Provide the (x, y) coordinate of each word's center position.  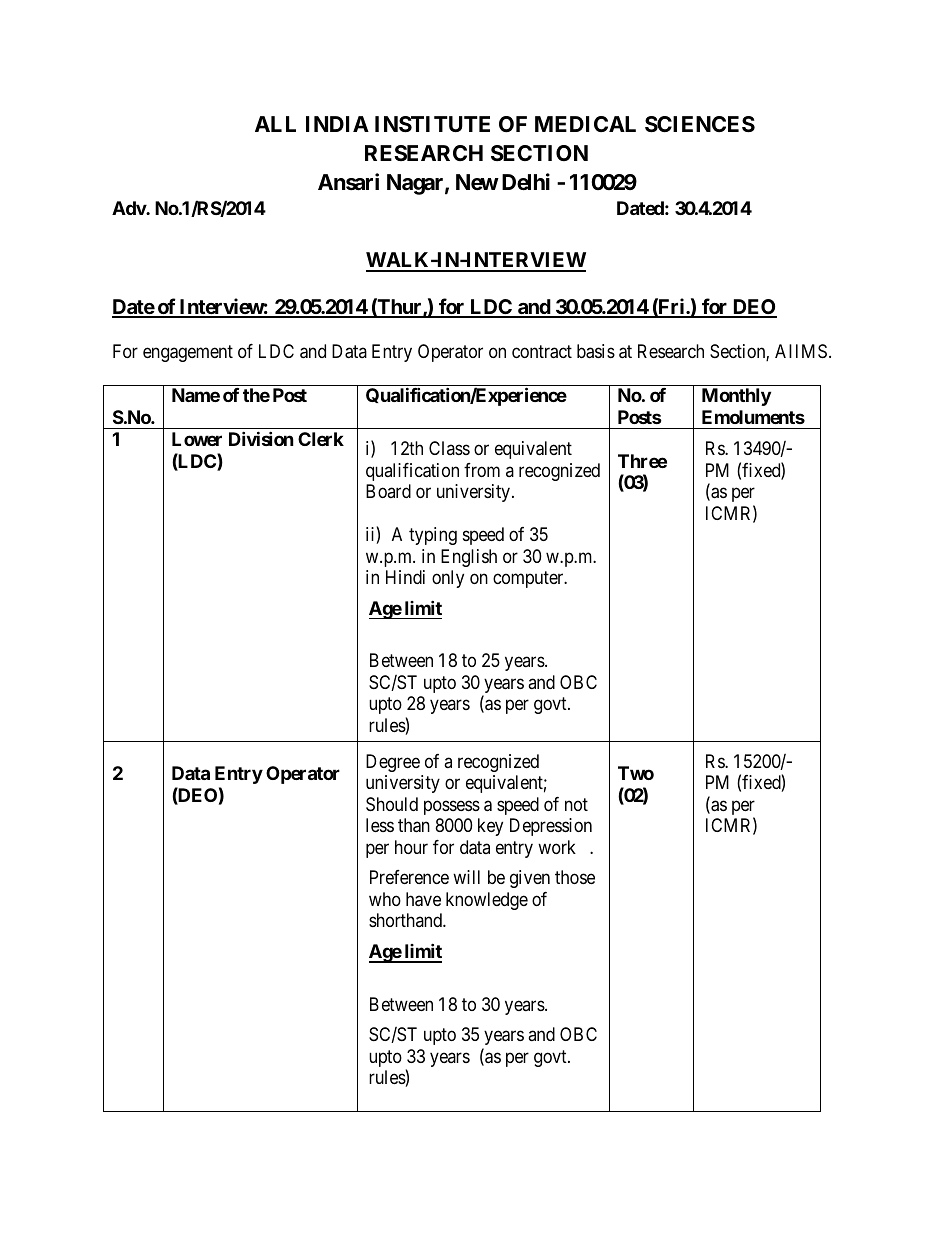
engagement (188, 354)
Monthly (736, 397)
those (575, 877)
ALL (275, 124)
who (385, 899)
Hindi (405, 577)
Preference (409, 877)
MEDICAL (585, 124)
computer (529, 579)
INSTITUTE (432, 124)
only (448, 579)
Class (449, 448)
